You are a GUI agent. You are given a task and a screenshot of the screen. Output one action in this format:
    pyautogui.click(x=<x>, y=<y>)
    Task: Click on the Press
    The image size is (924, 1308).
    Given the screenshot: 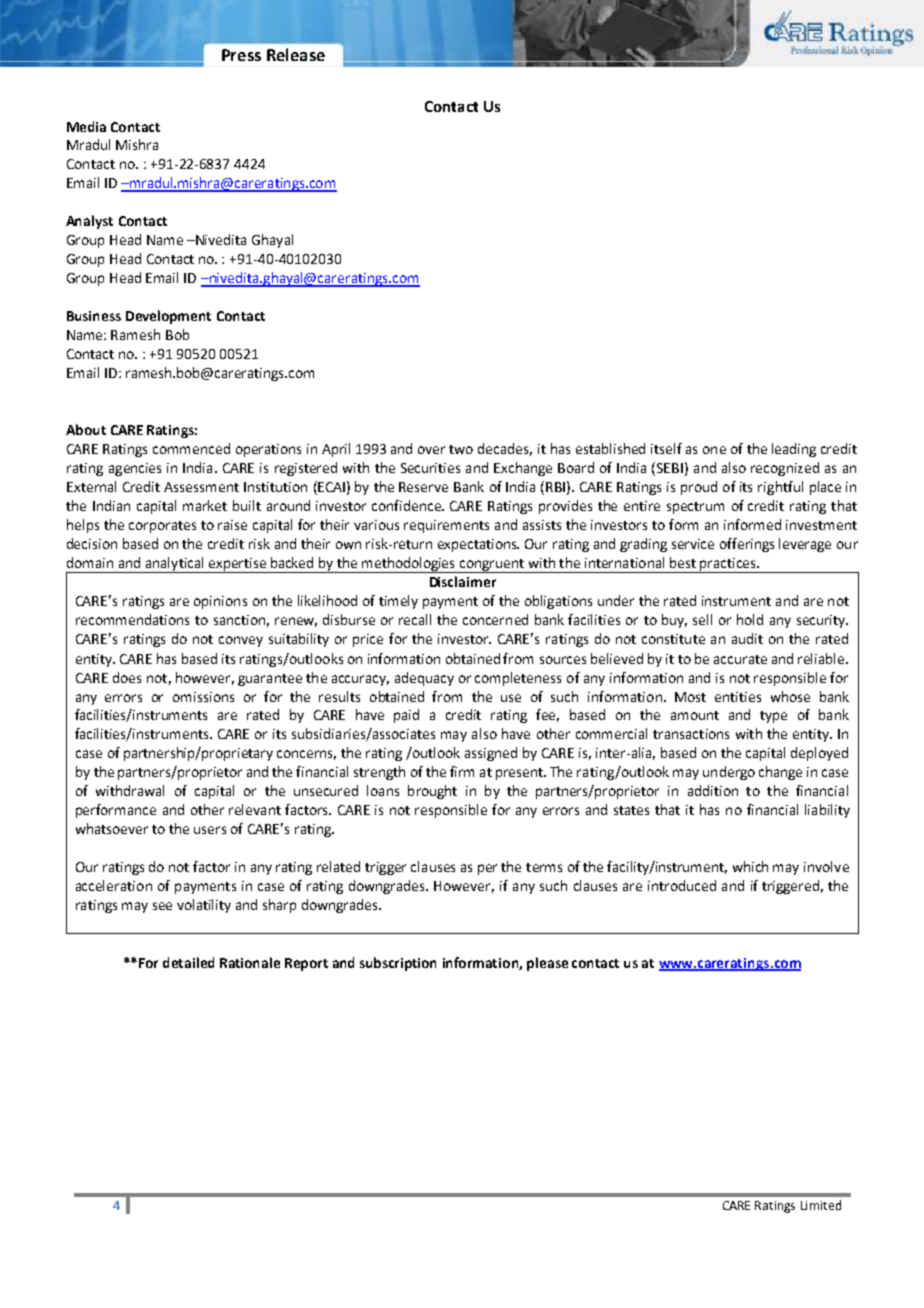 What is the action you would take?
    pyautogui.click(x=241, y=55)
